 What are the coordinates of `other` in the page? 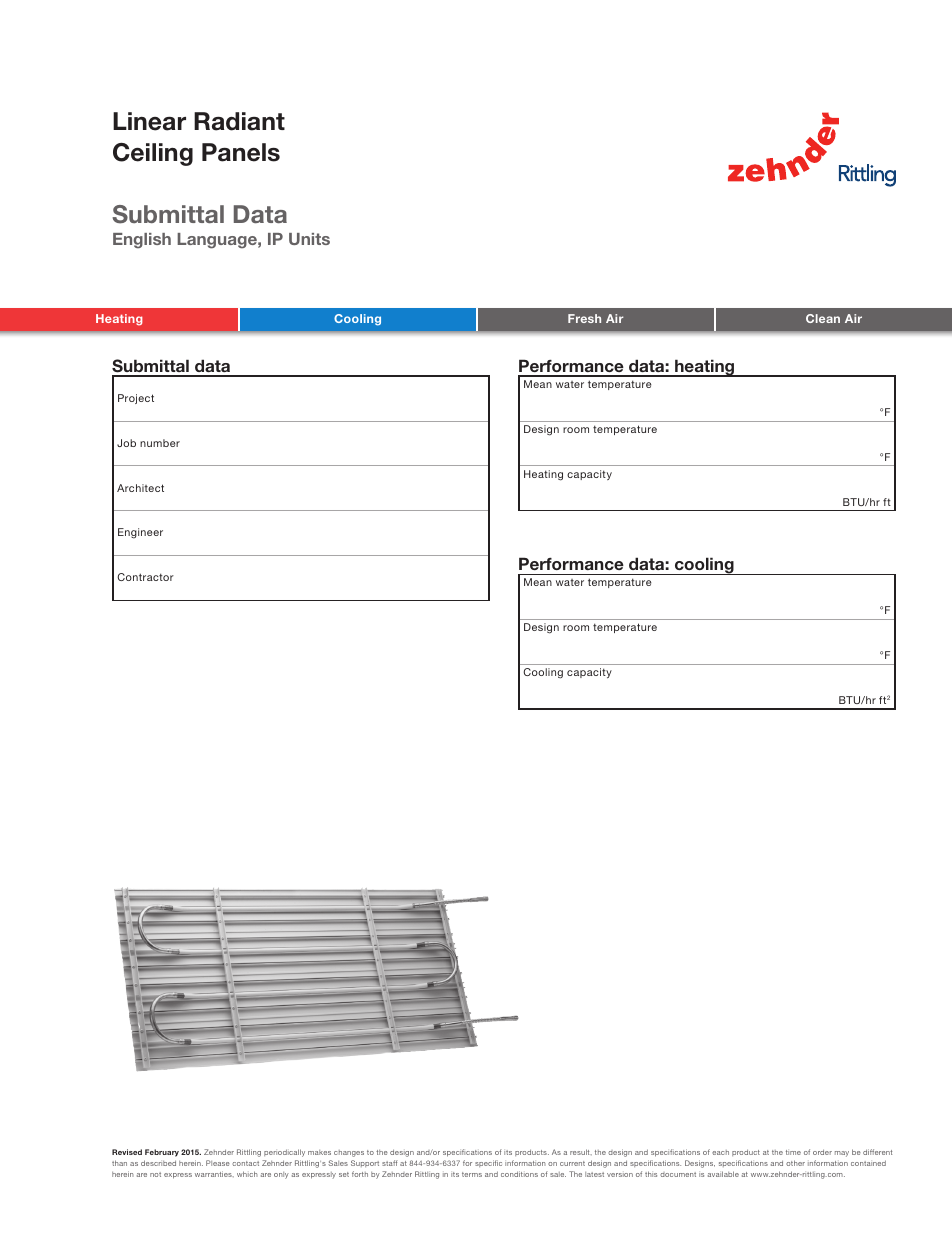 It's located at (795, 1163).
